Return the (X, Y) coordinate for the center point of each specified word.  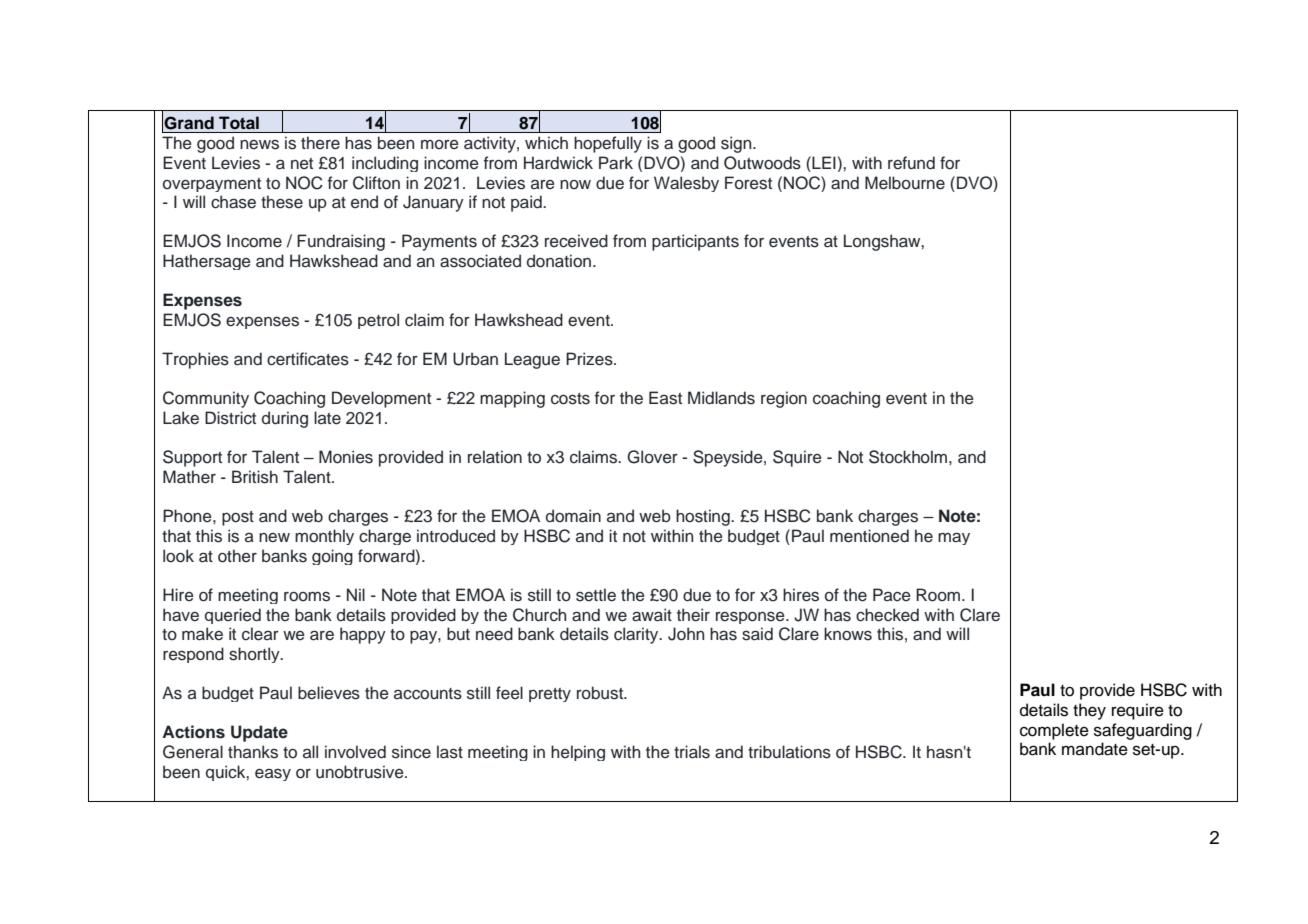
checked (887, 615)
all (310, 751)
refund (911, 163)
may (954, 539)
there (320, 143)
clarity (637, 635)
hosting (704, 517)
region (784, 399)
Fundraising (341, 242)
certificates (308, 359)
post (238, 518)
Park (616, 163)
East (665, 398)
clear (260, 634)
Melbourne (905, 183)
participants (695, 242)
